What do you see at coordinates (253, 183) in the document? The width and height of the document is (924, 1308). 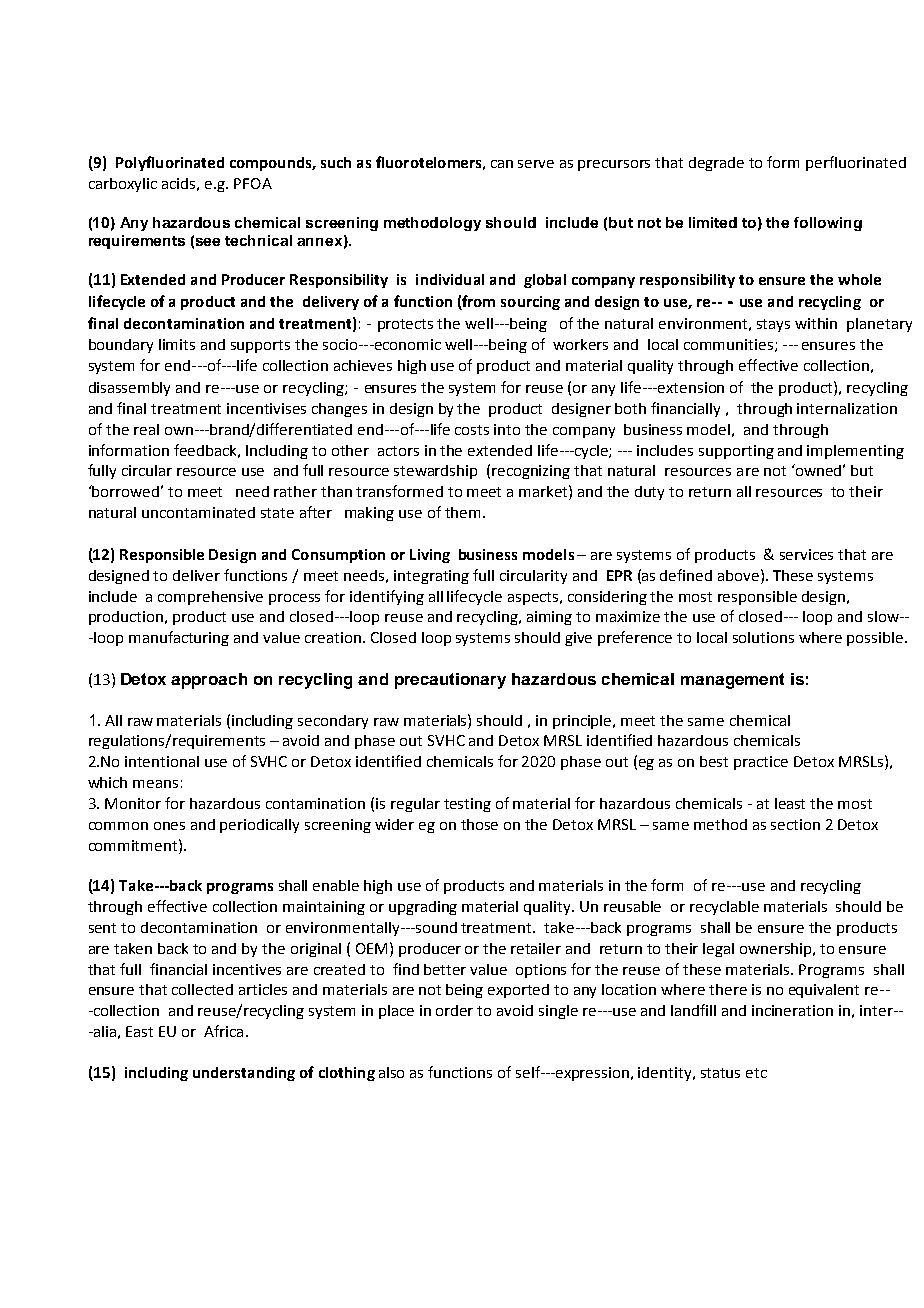 I see `PFOA` at bounding box center [253, 183].
